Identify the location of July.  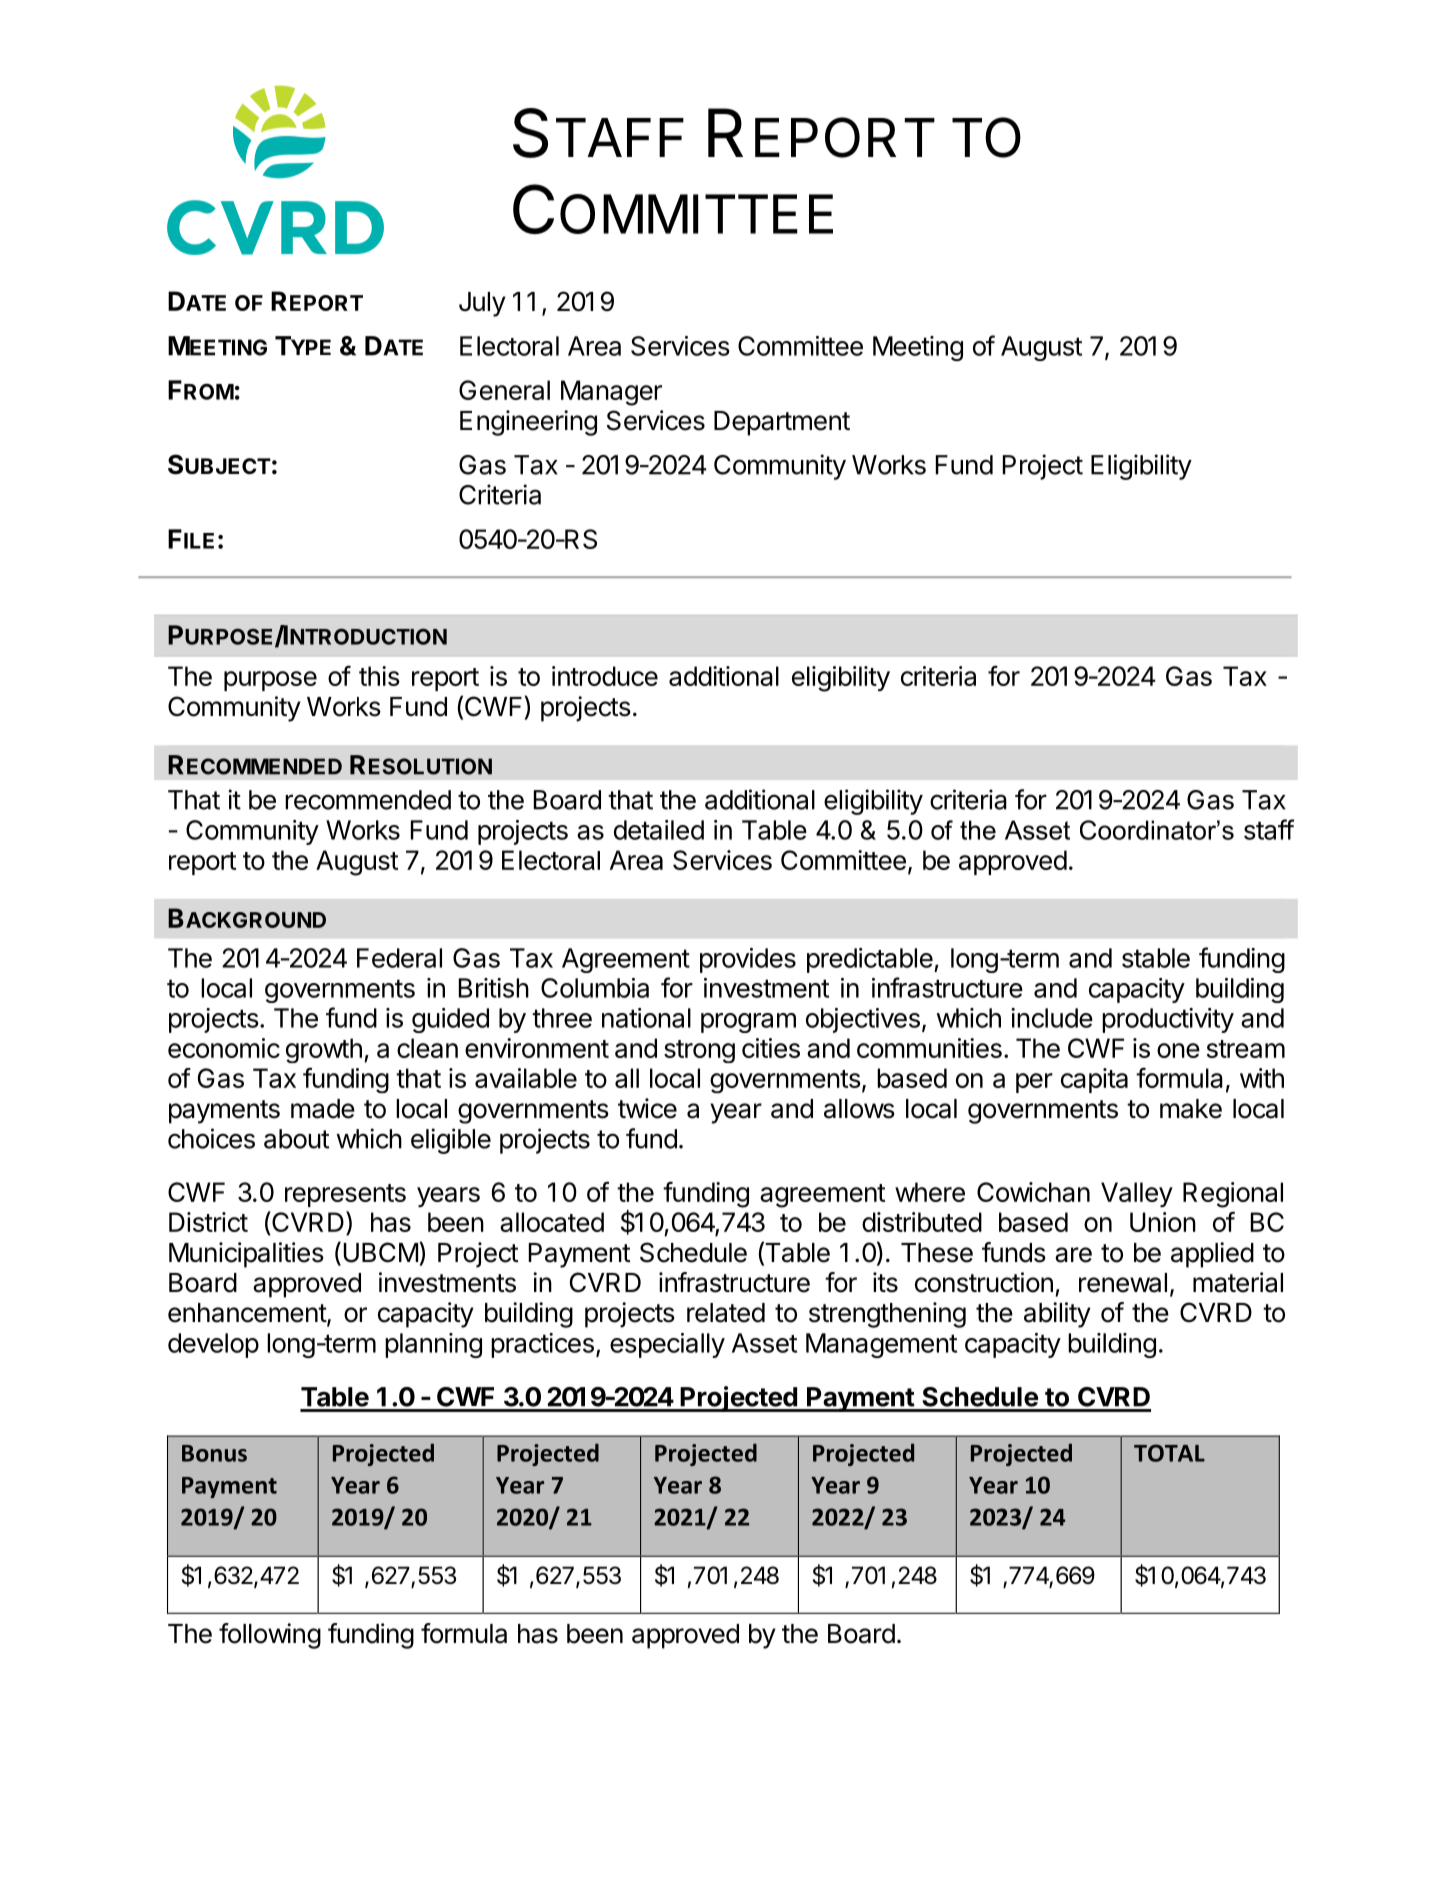
(482, 304).
